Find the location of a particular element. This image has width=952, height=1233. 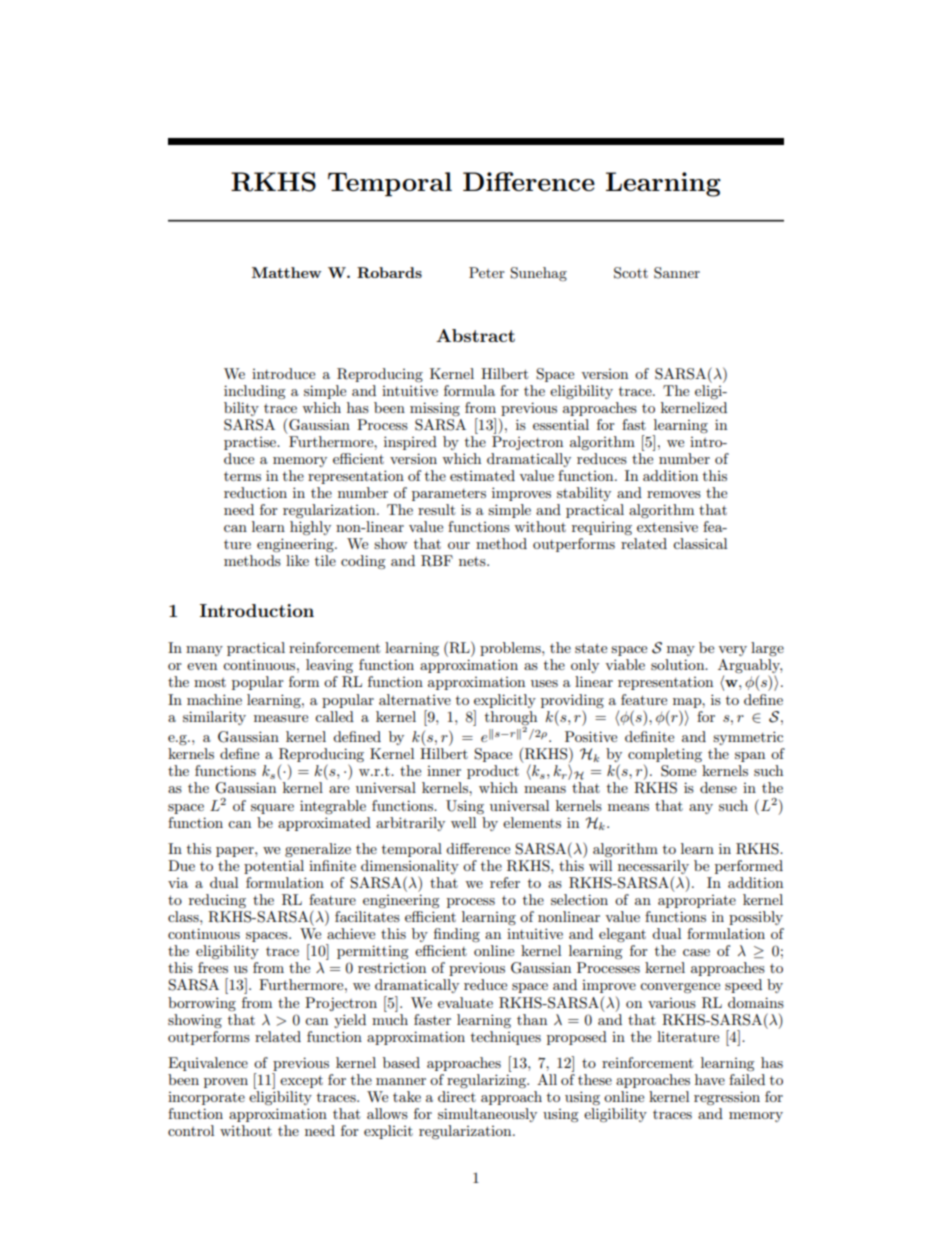

well is located at coordinates (463, 822).
